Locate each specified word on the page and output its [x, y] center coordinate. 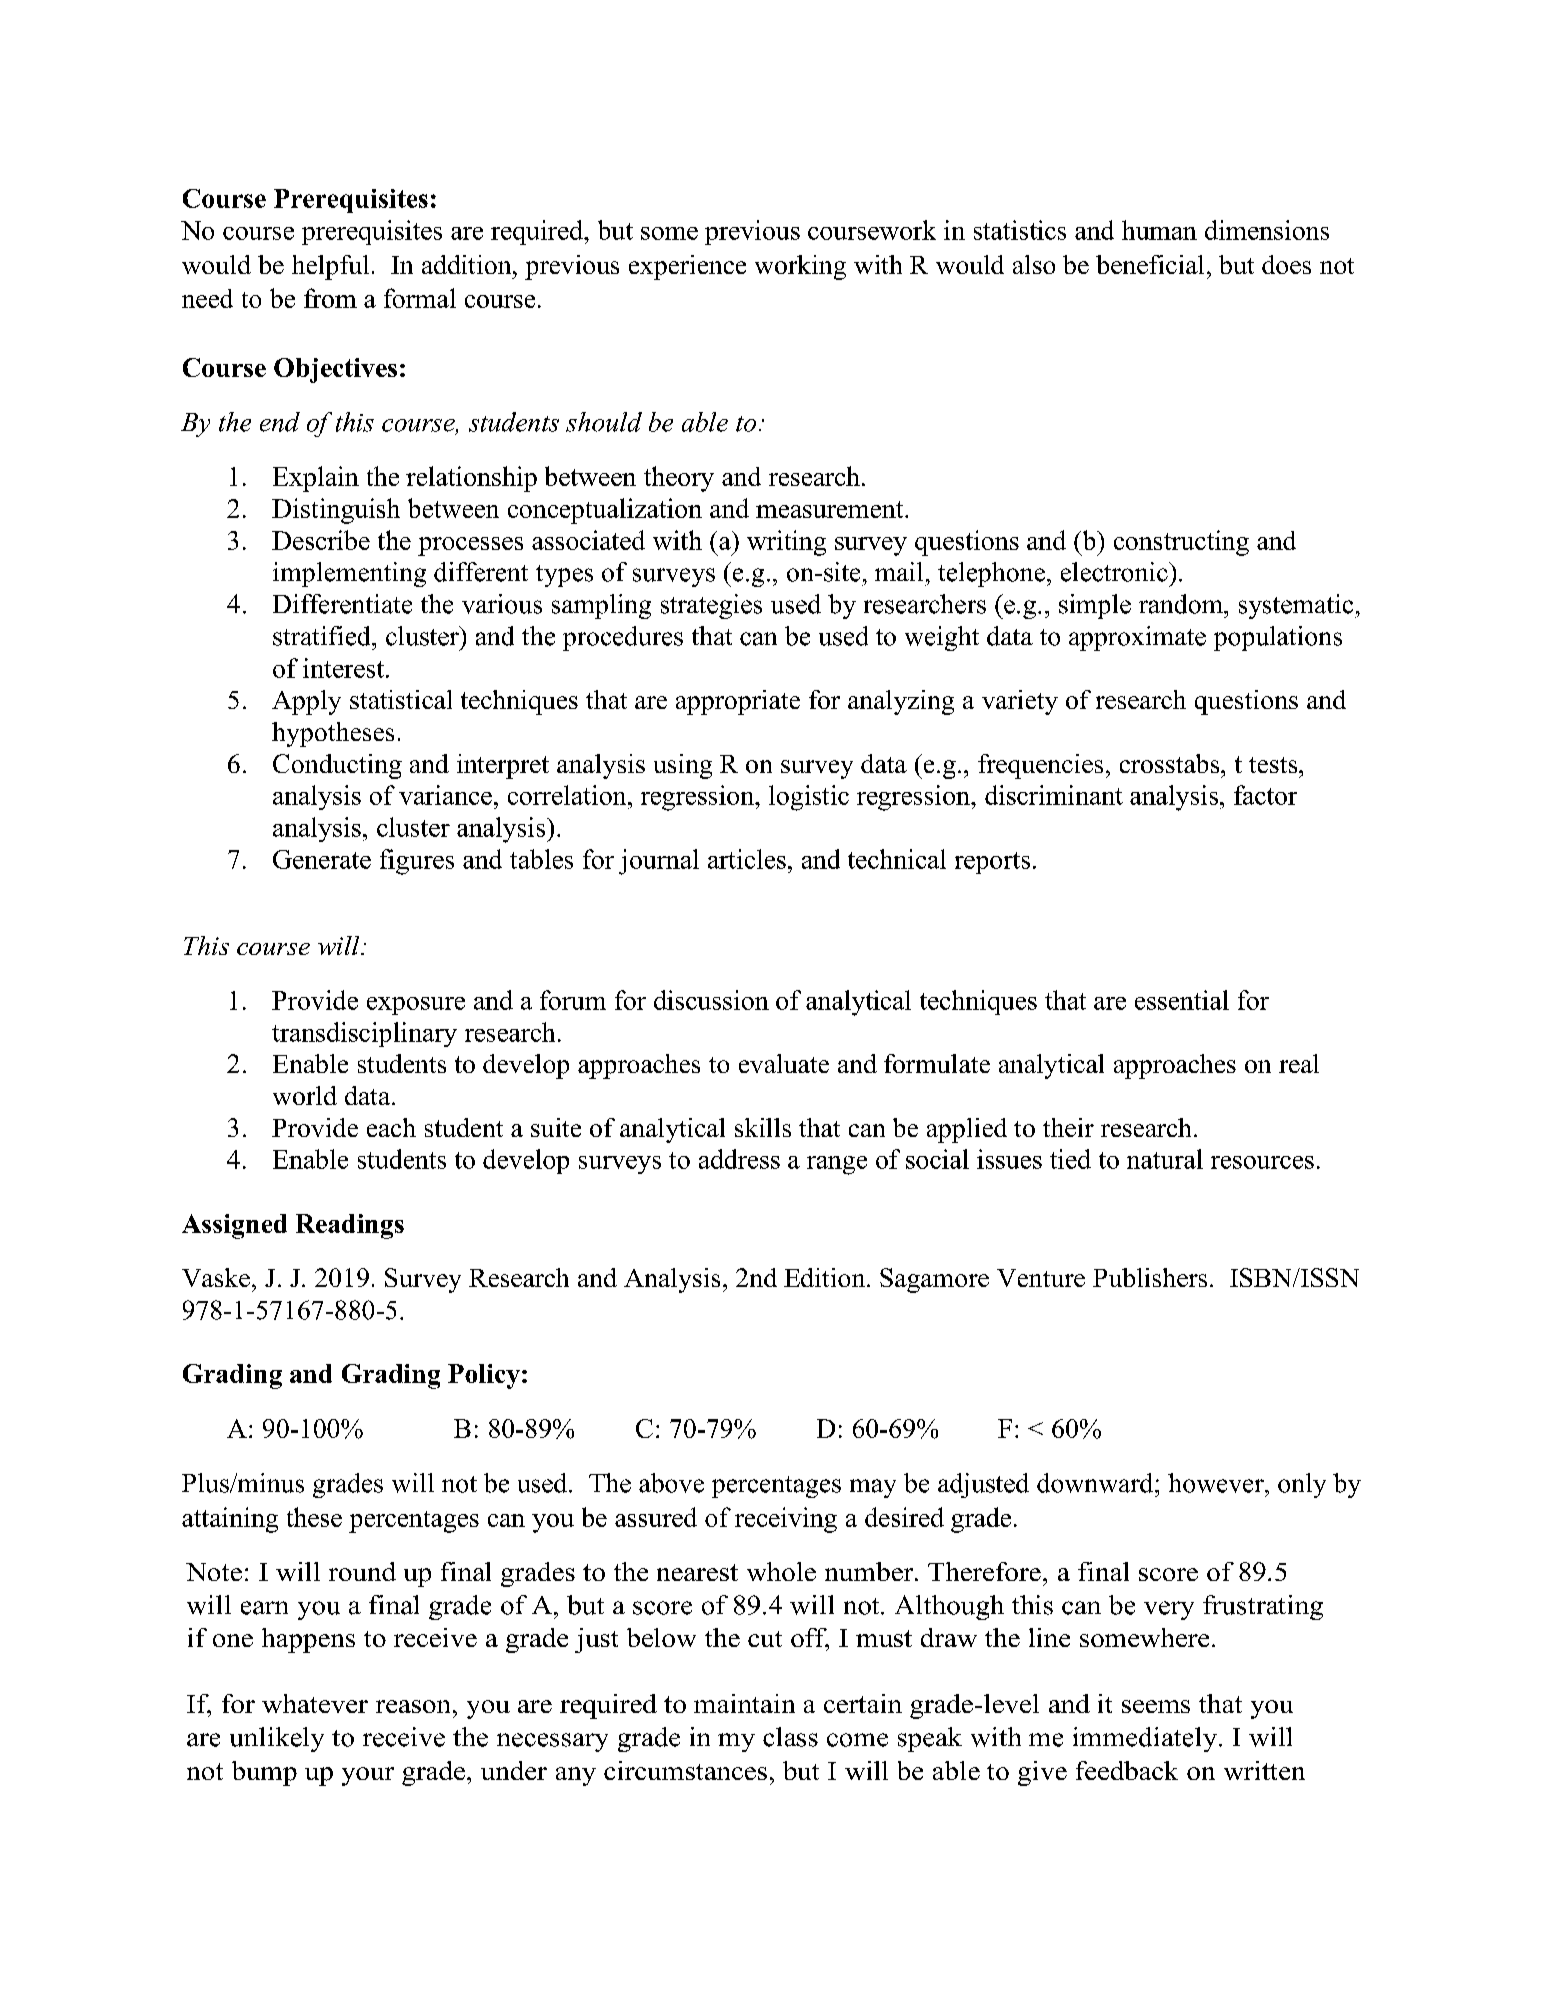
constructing [1181, 543]
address [739, 1159]
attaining [230, 1520]
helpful [330, 267]
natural [1165, 1159]
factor [1265, 795]
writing [786, 543]
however [1217, 1483]
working [800, 267]
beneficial [1150, 264]
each [391, 1127]
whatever [315, 1703]
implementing [349, 574]
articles [747, 859]
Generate [322, 859]
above [671, 1483]
